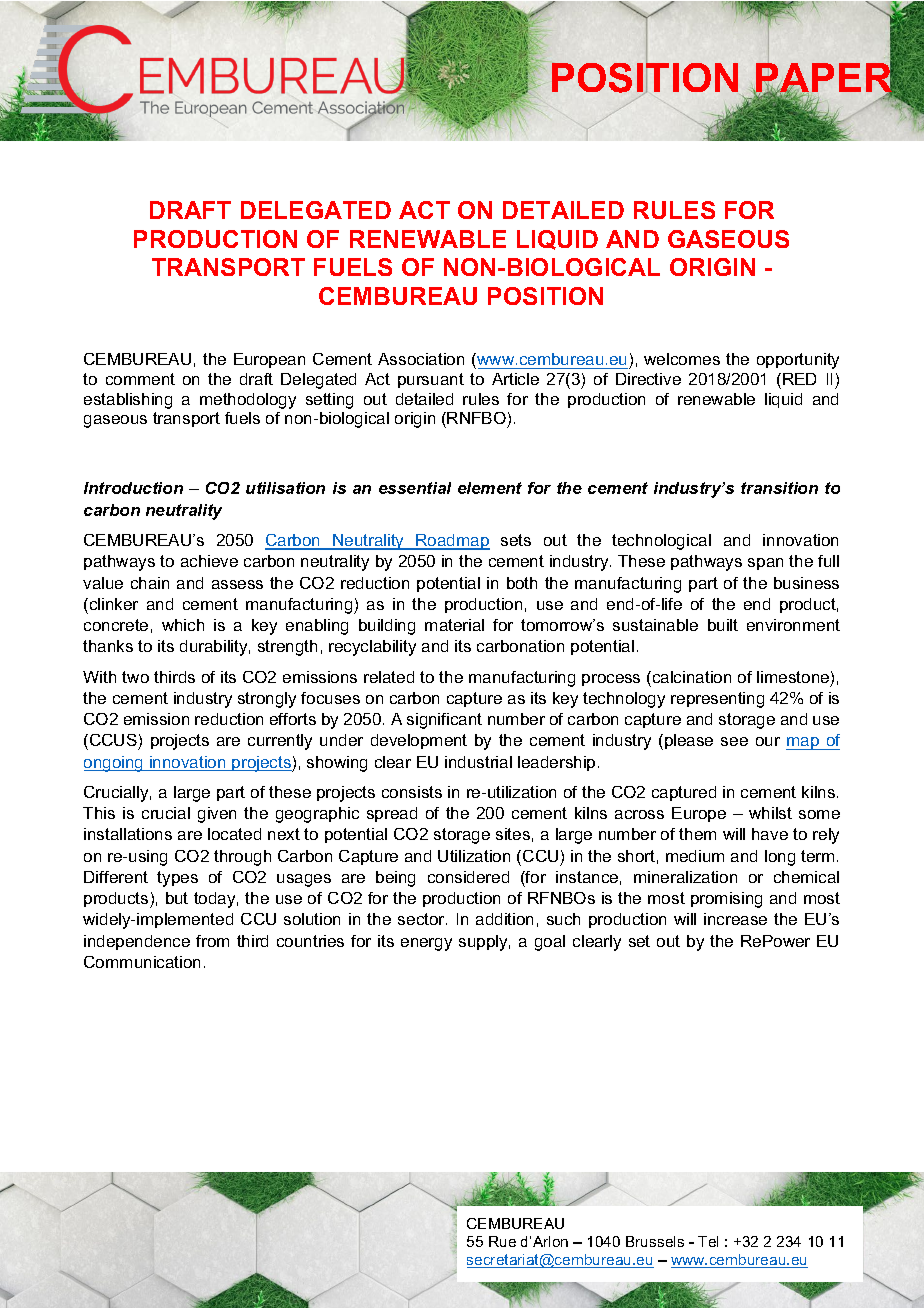  What do you see at coordinates (690, 677) in the screenshot?
I see `calcination` at bounding box center [690, 677].
